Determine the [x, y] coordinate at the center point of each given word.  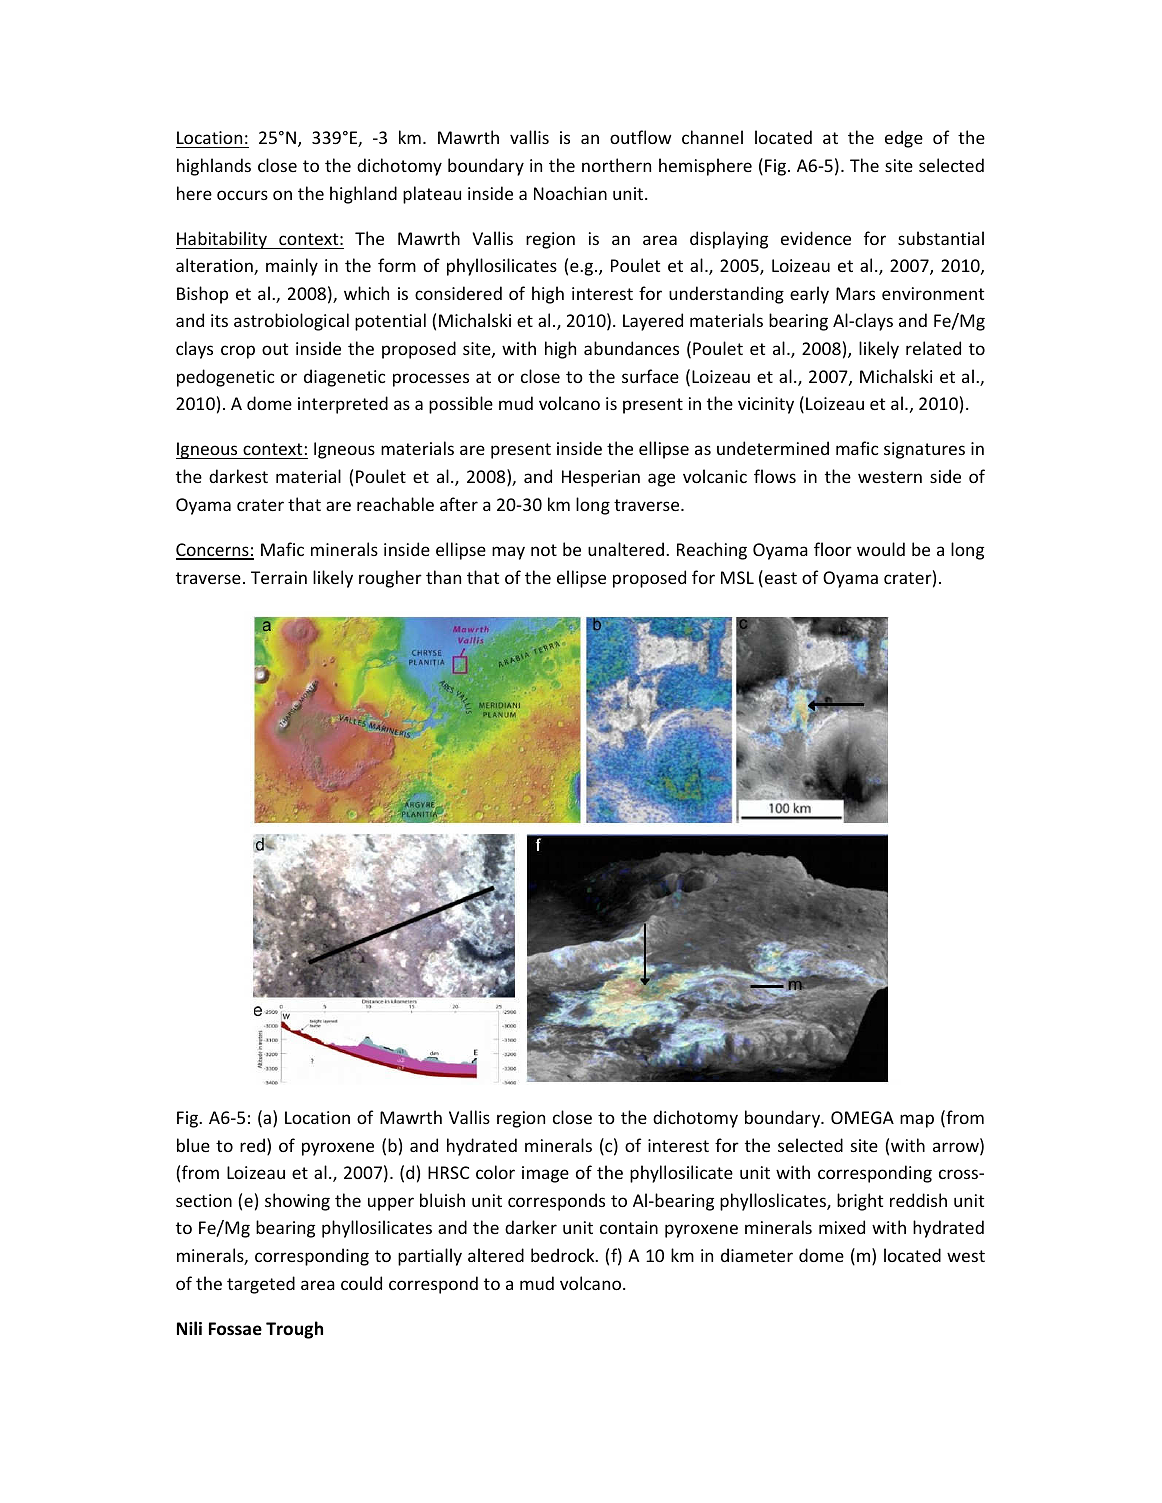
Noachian [570, 193]
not [544, 550]
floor [833, 549]
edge [904, 139]
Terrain [279, 577]
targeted [261, 1285]
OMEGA [862, 1117]
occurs [242, 195]
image [545, 1174]
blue [193, 1145]
